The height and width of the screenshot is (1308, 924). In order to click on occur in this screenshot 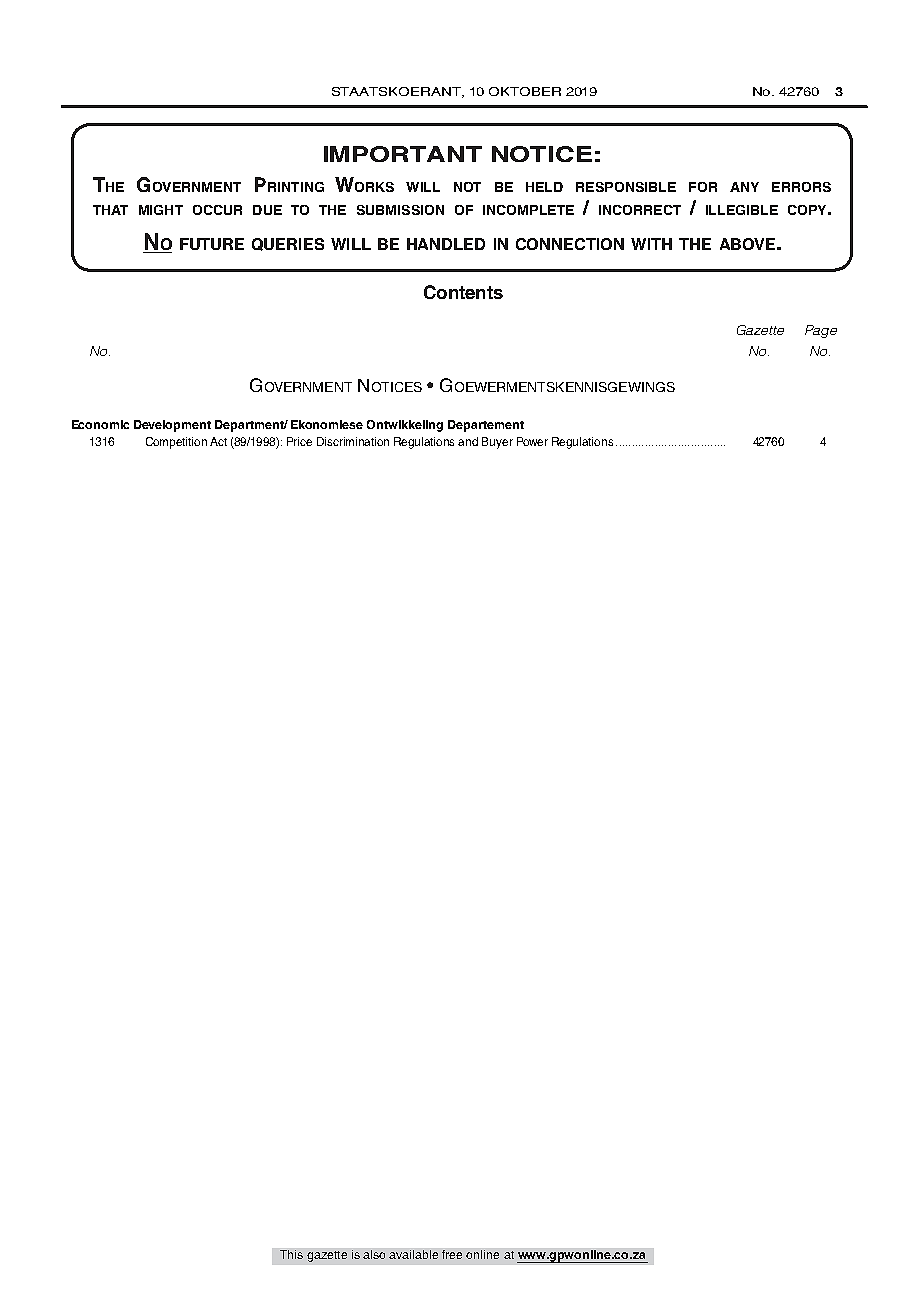, I will do `click(217, 210)`.
